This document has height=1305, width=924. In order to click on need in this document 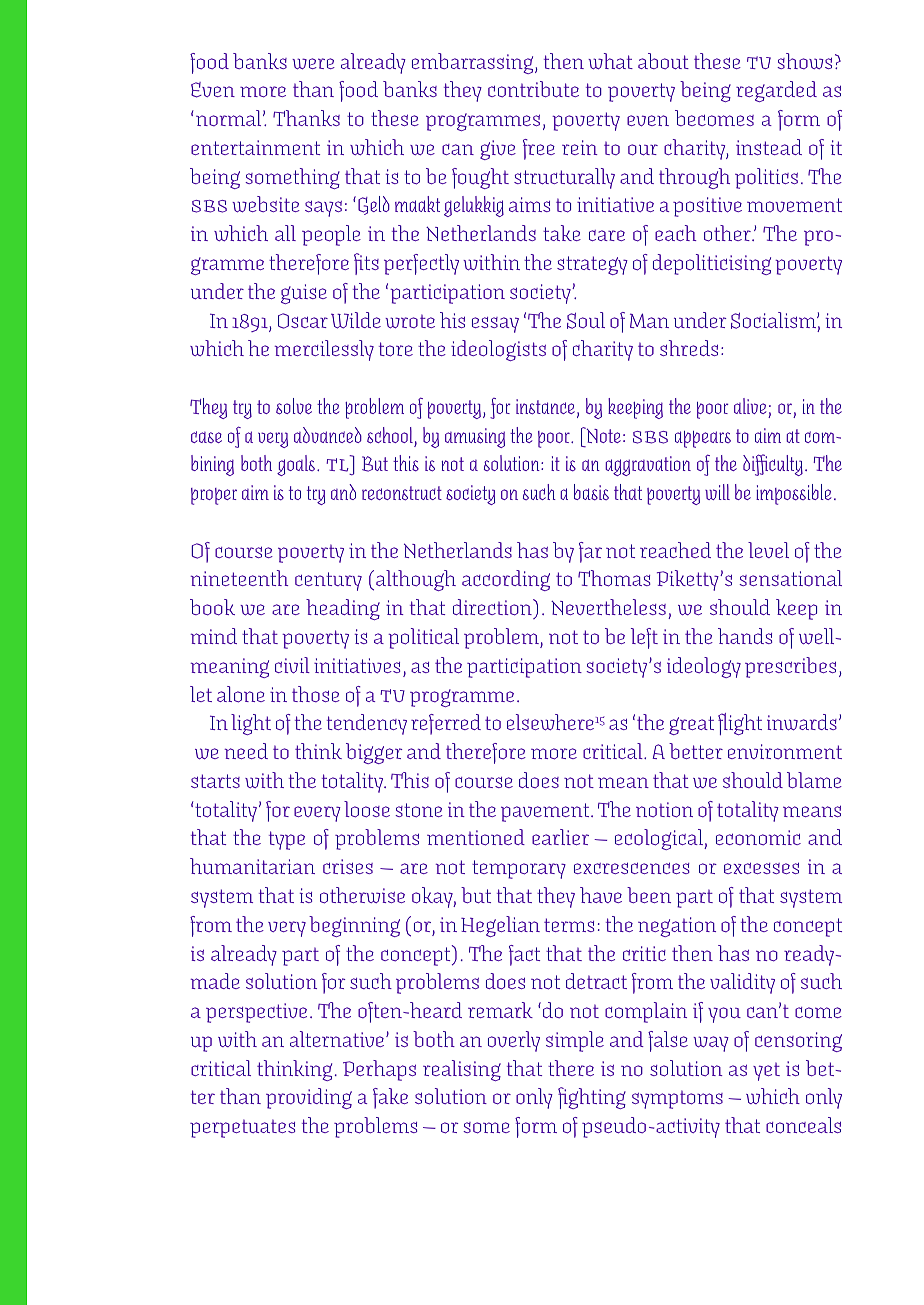, I will do `click(246, 751)`.
